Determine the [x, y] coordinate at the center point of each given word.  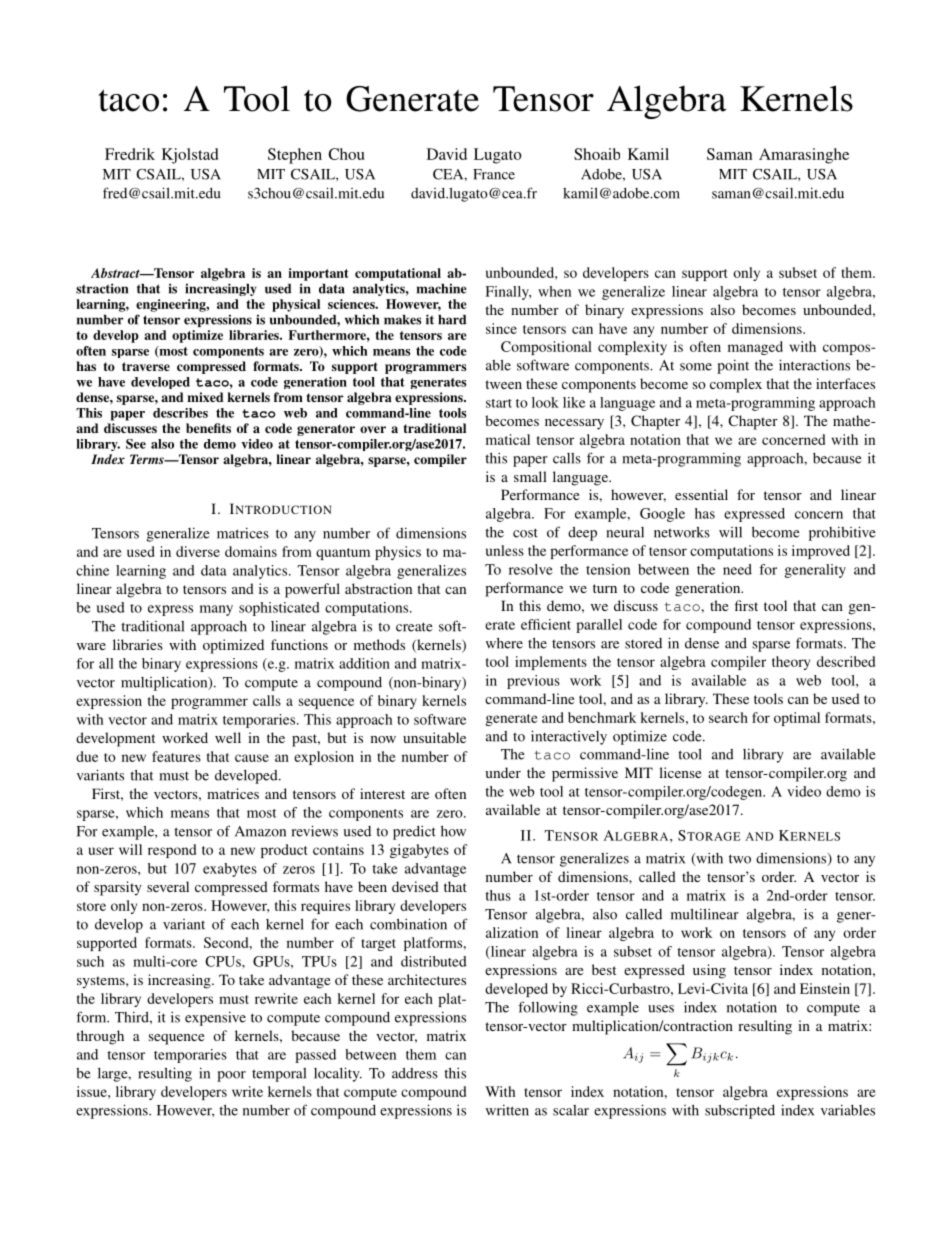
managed [755, 348]
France [494, 174]
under [503, 772]
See [136, 444]
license [680, 772]
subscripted [740, 1111]
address [415, 1073]
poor [231, 1076]
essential [701, 494]
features [176, 756]
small [530, 476]
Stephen [295, 156]
